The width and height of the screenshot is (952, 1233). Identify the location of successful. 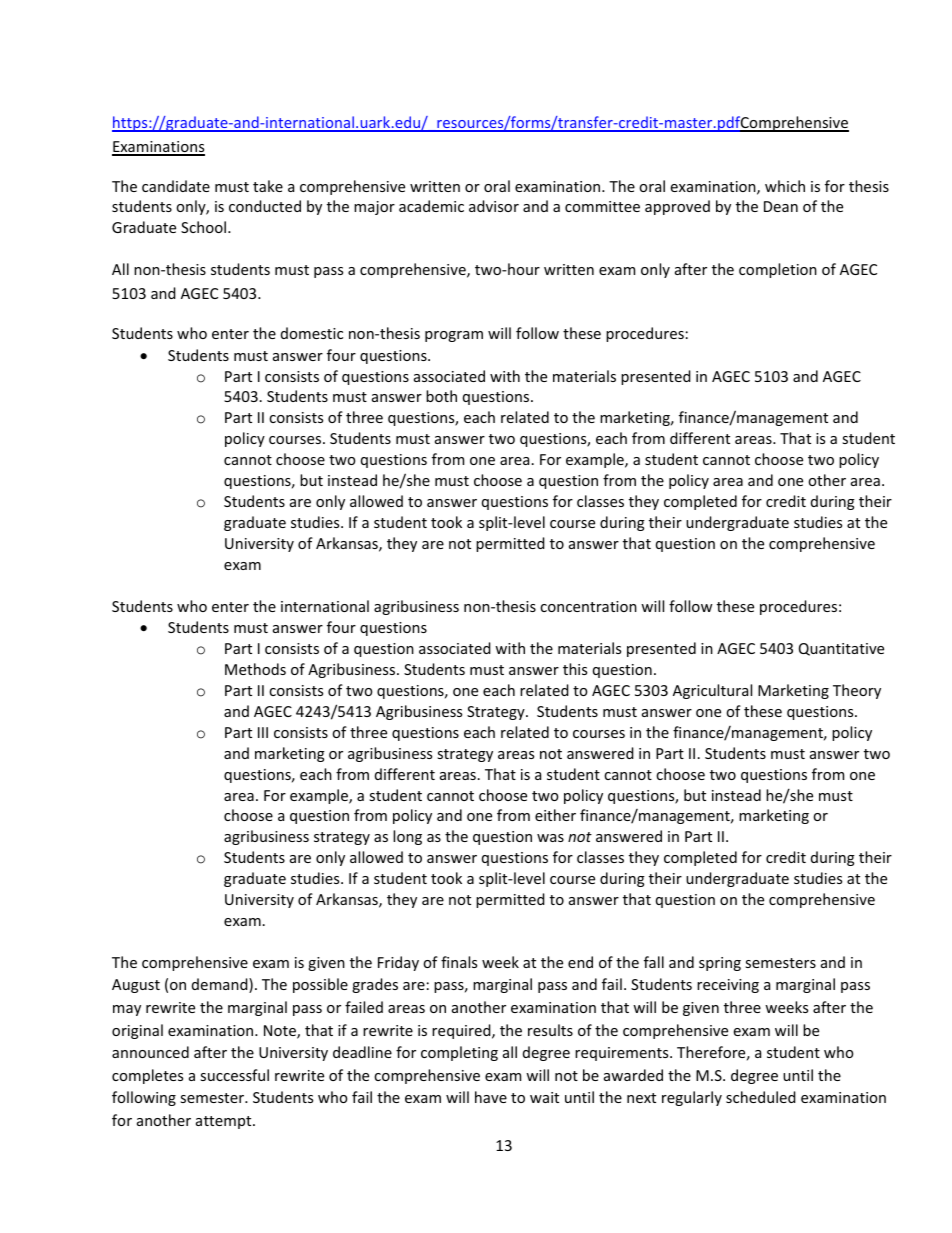
(234, 1075).
